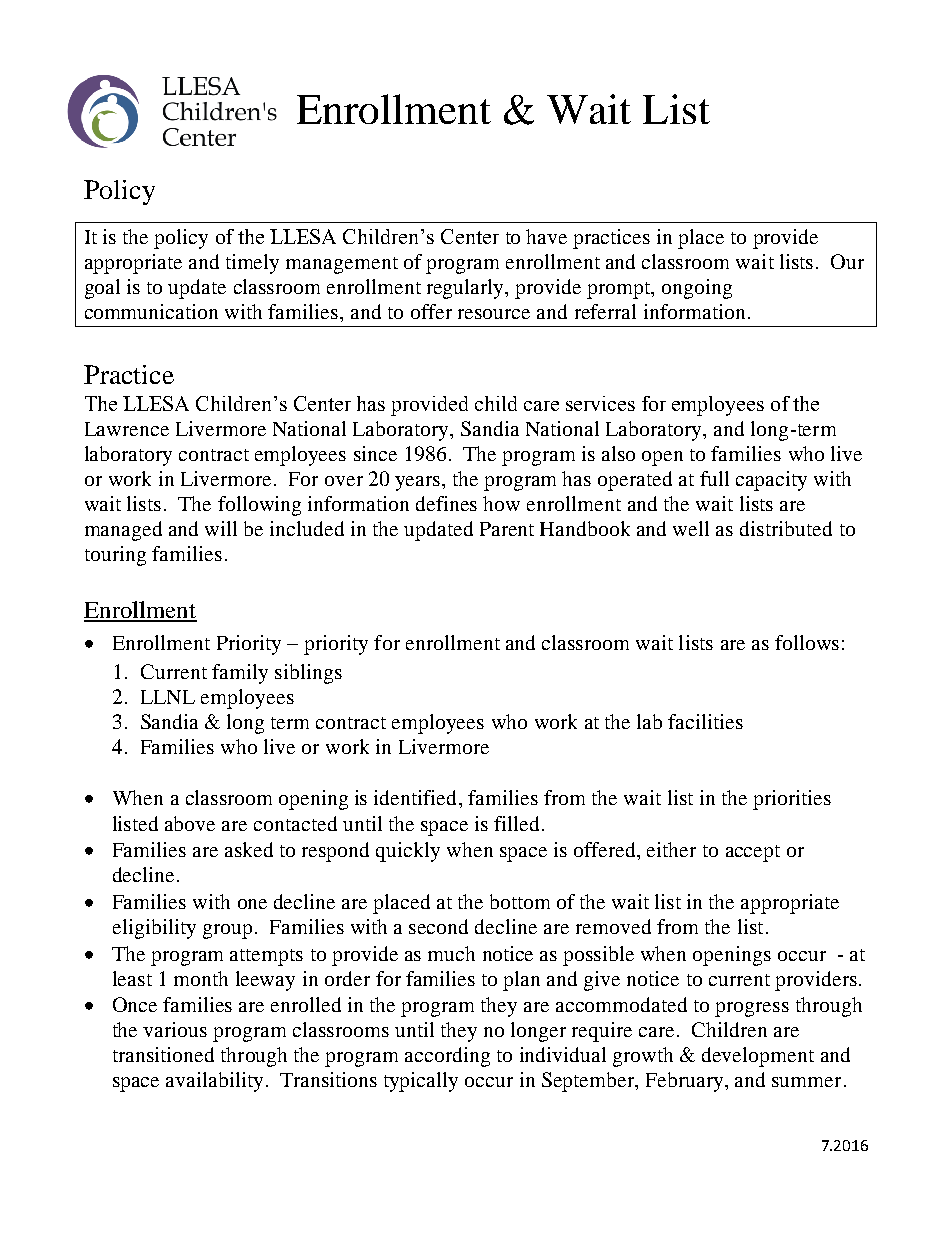 The height and width of the screenshot is (1233, 952). Describe the element at coordinates (467, 289) in the screenshot. I see `regularly` at that location.
